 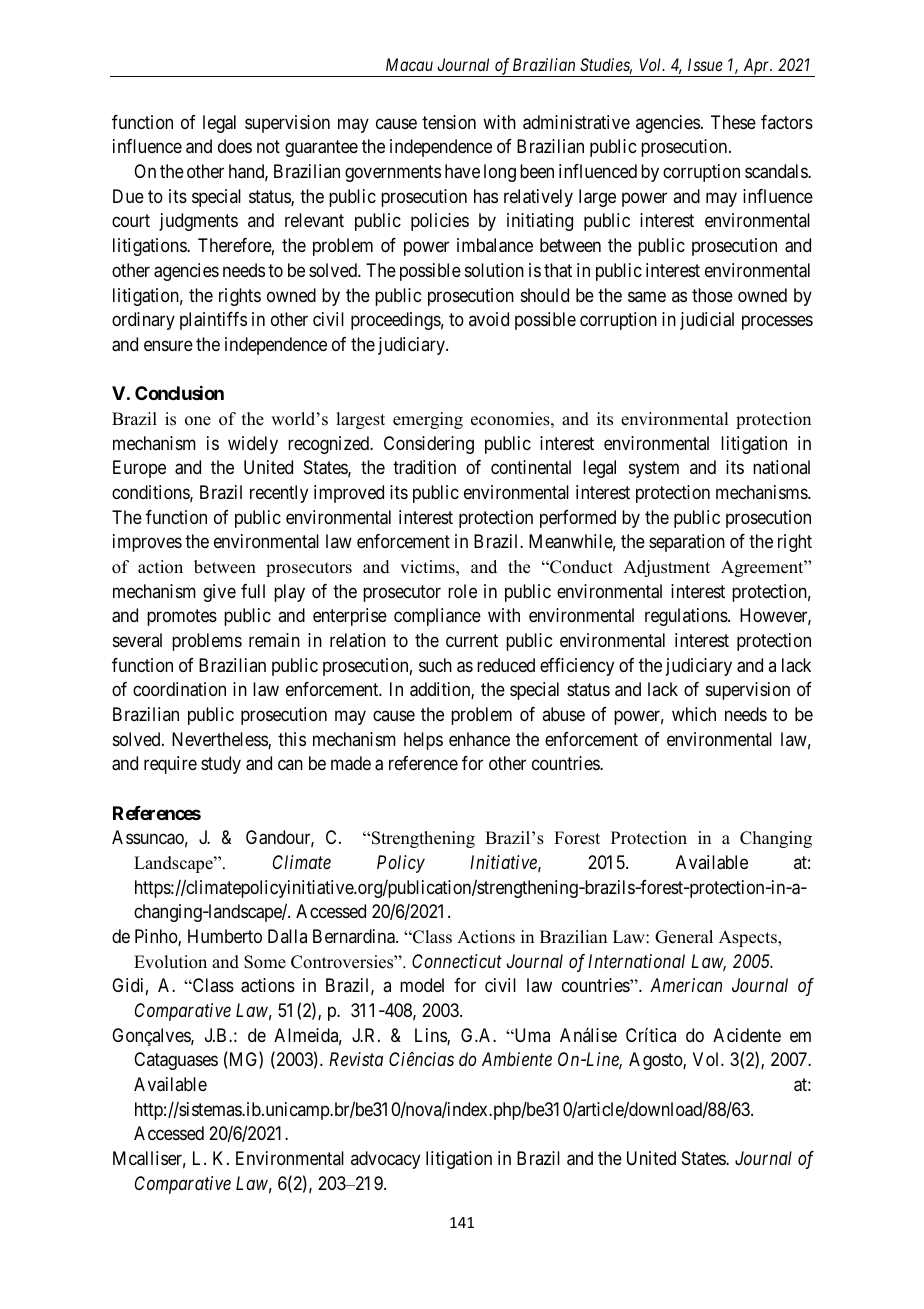 I want to click on compliance, so click(x=437, y=617).
